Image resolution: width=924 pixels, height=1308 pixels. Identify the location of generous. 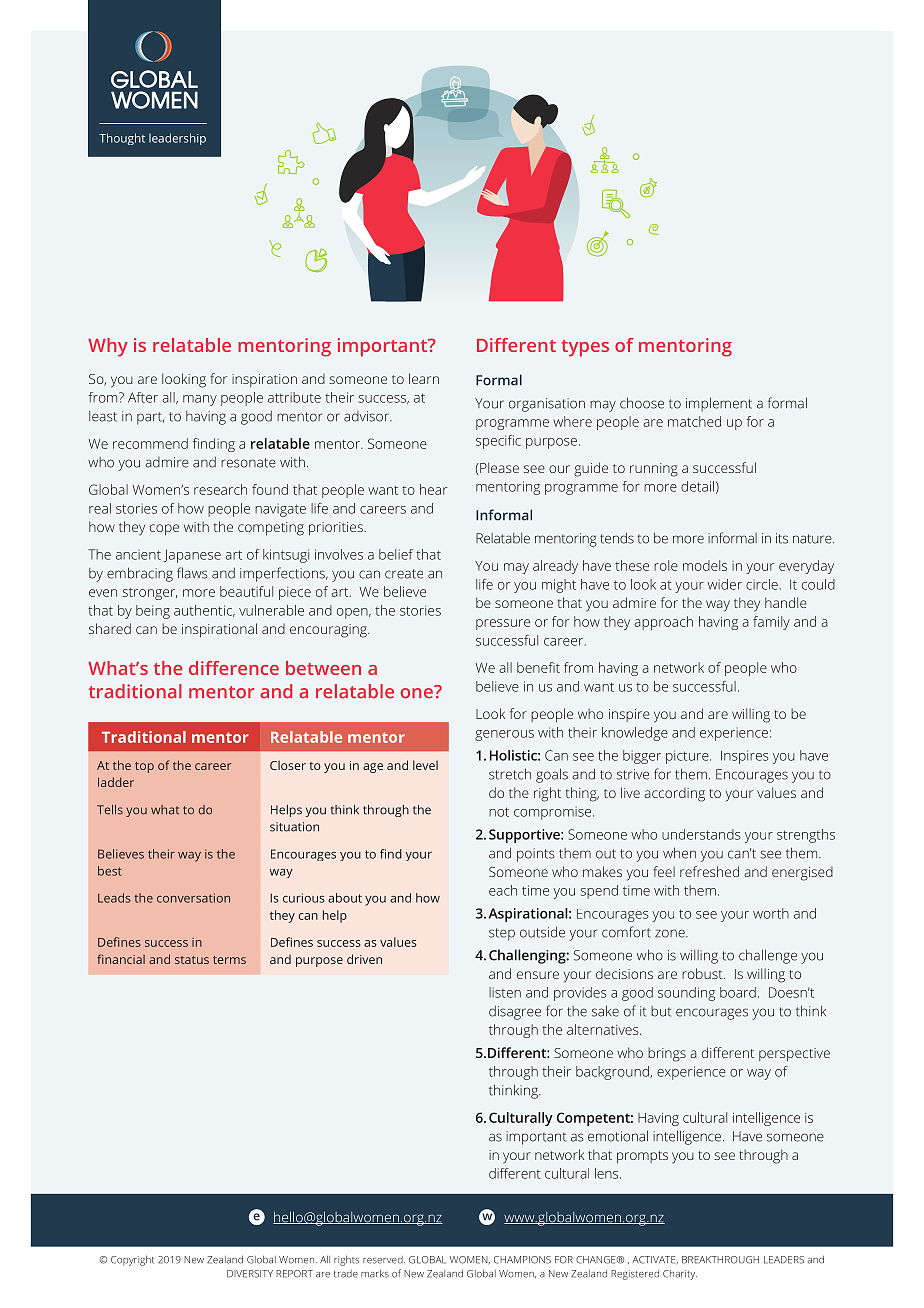
(504, 735).
